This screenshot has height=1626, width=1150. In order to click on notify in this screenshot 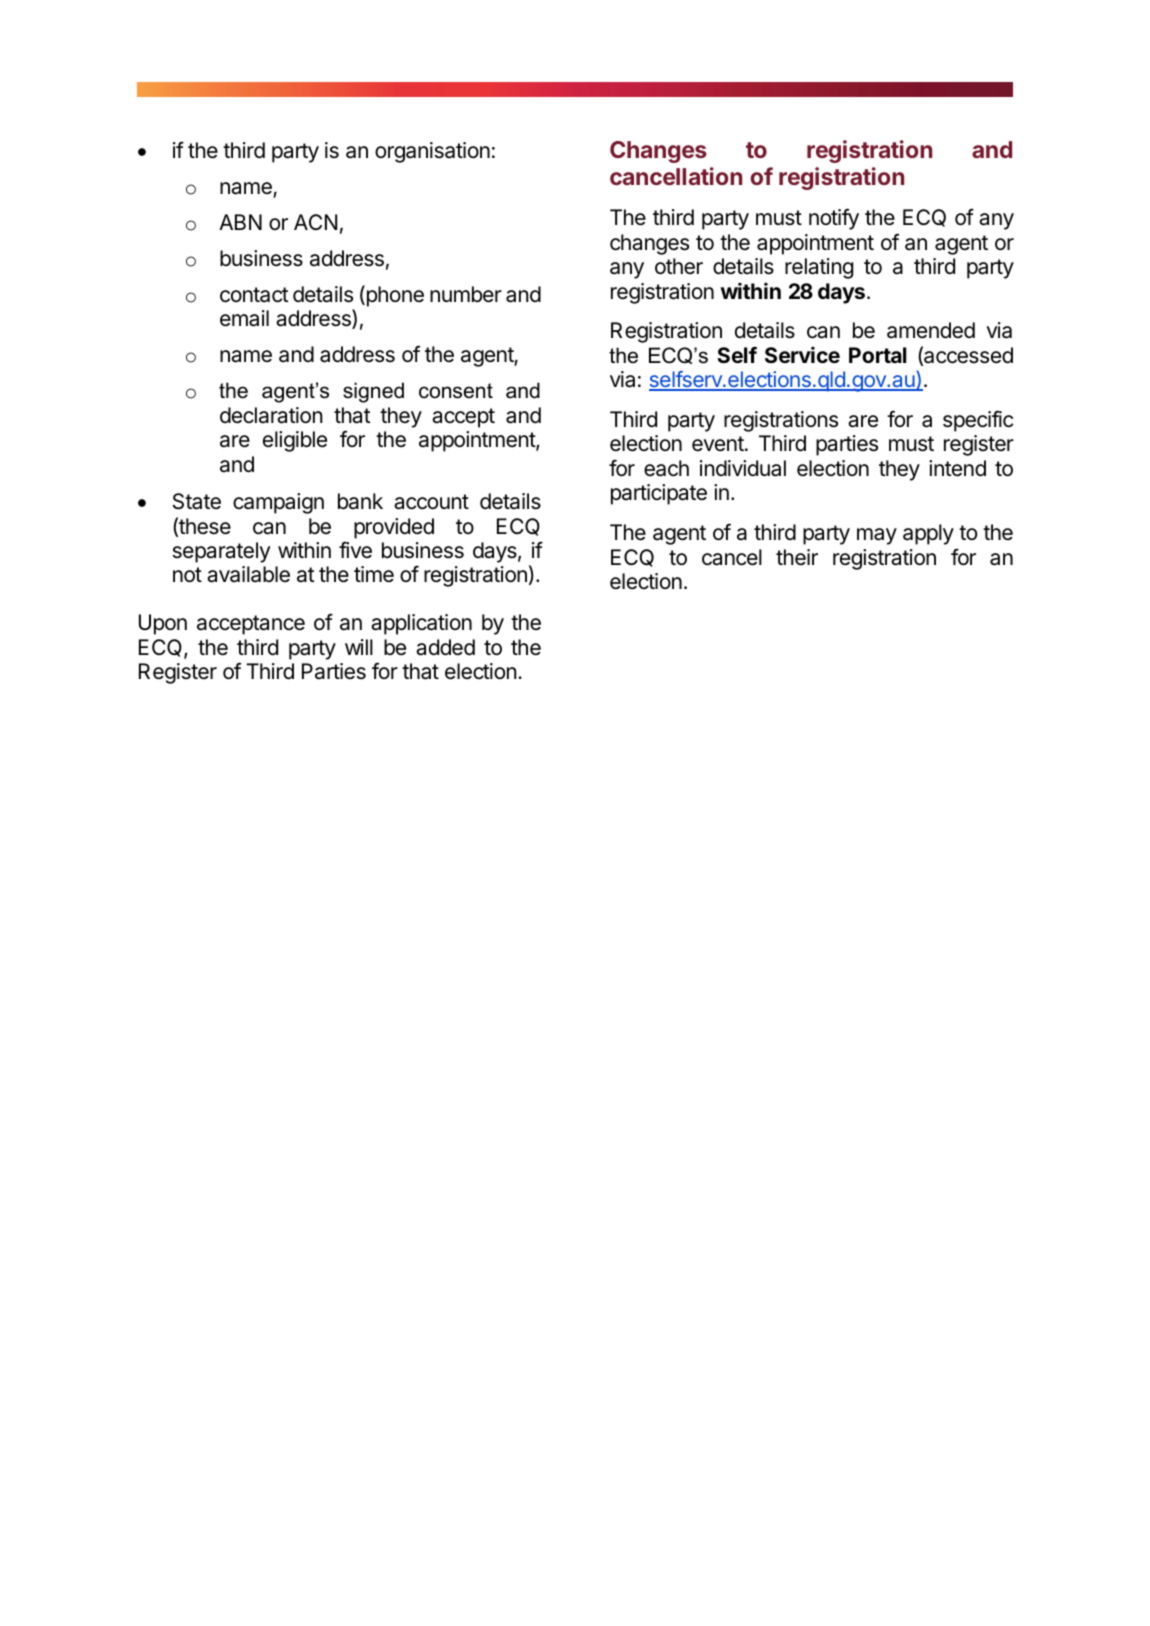, I will do `click(834, 219)`.
